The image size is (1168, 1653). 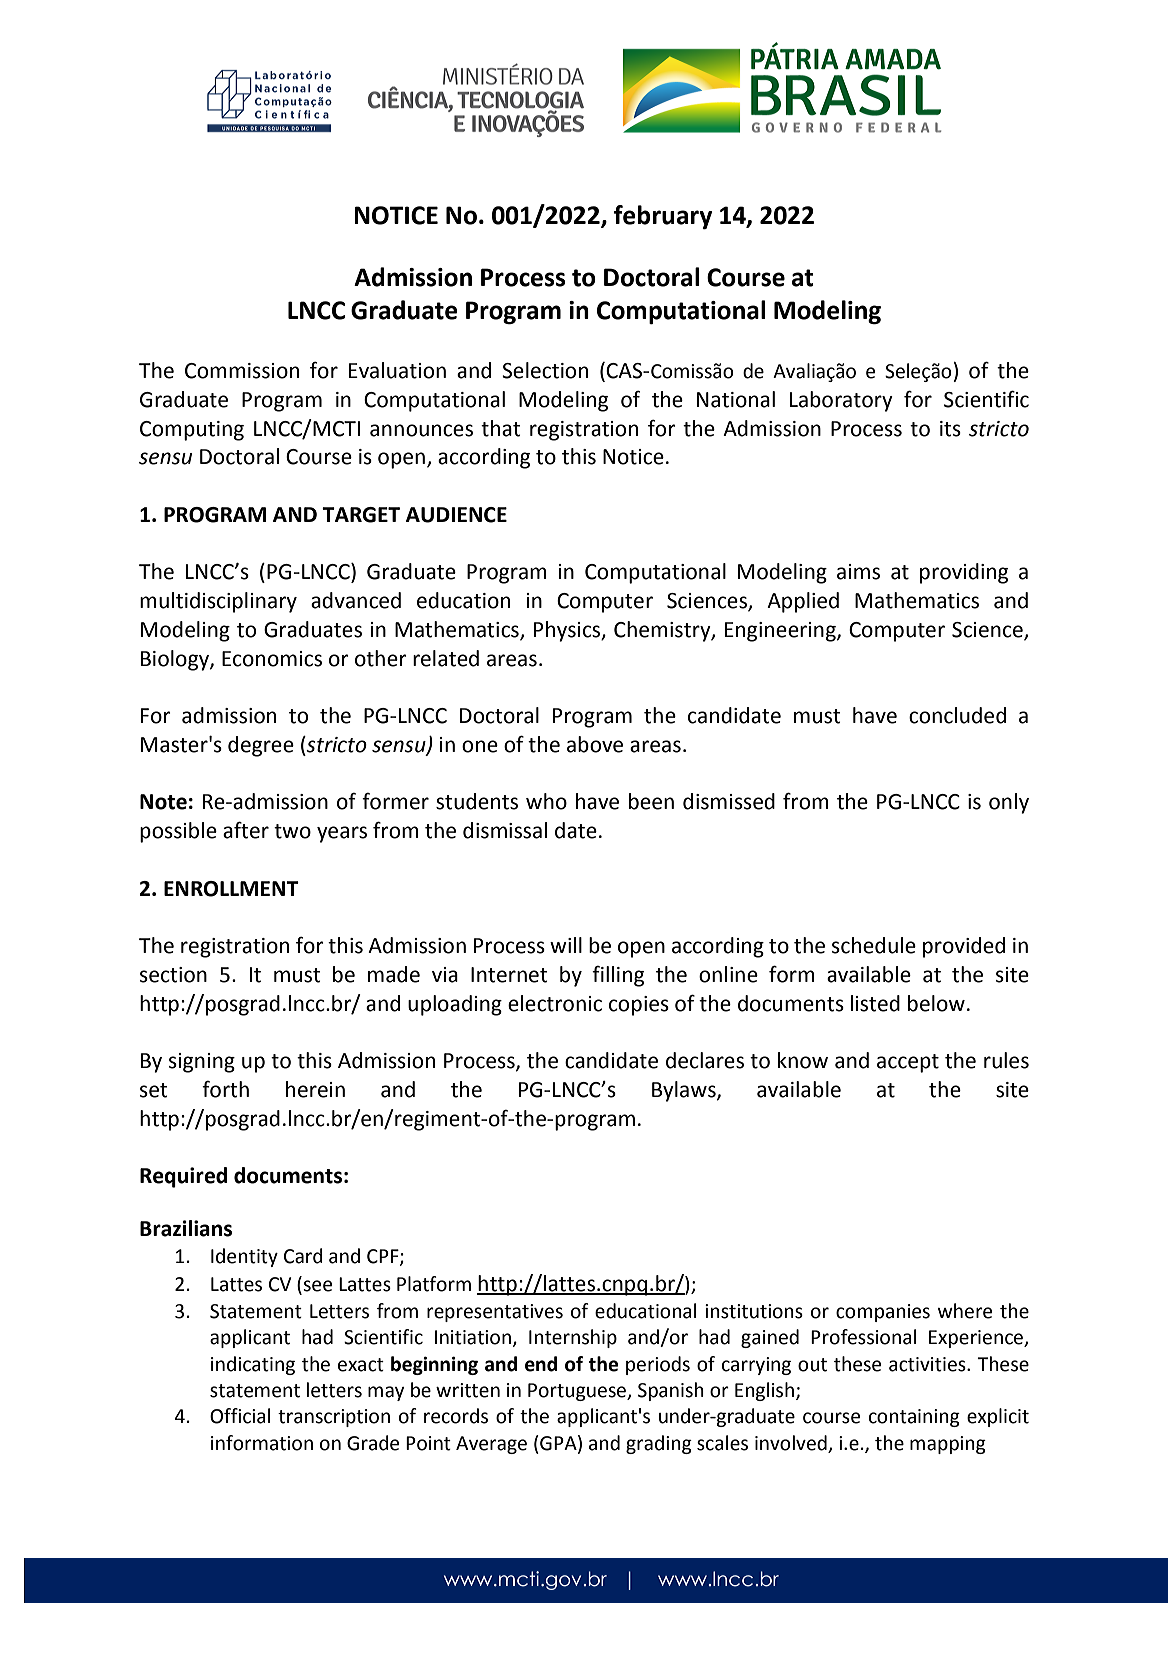 I want to click on Economics, so click(x=272, y=659).
